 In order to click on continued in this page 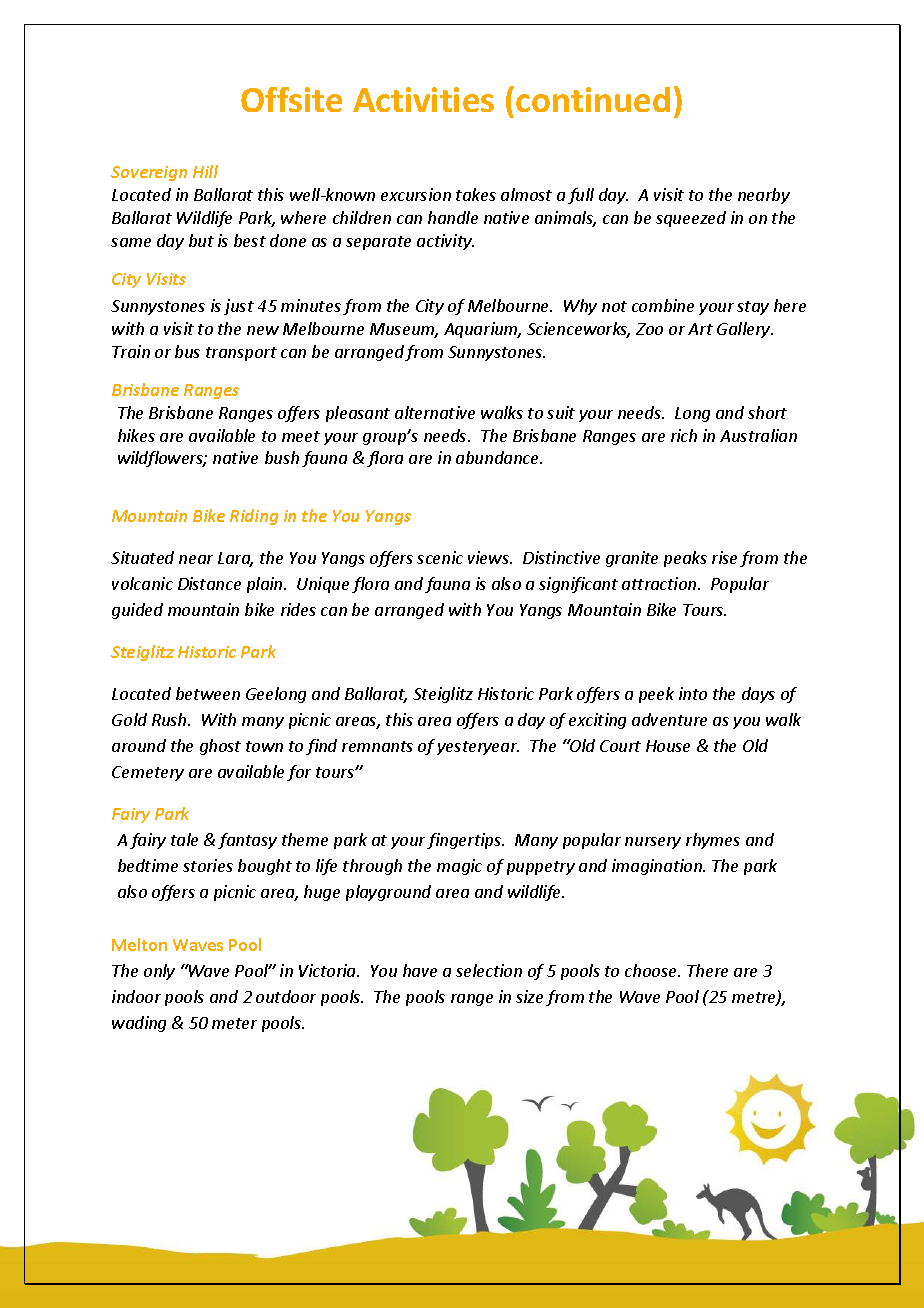, I will do `click(593, 99)`.
